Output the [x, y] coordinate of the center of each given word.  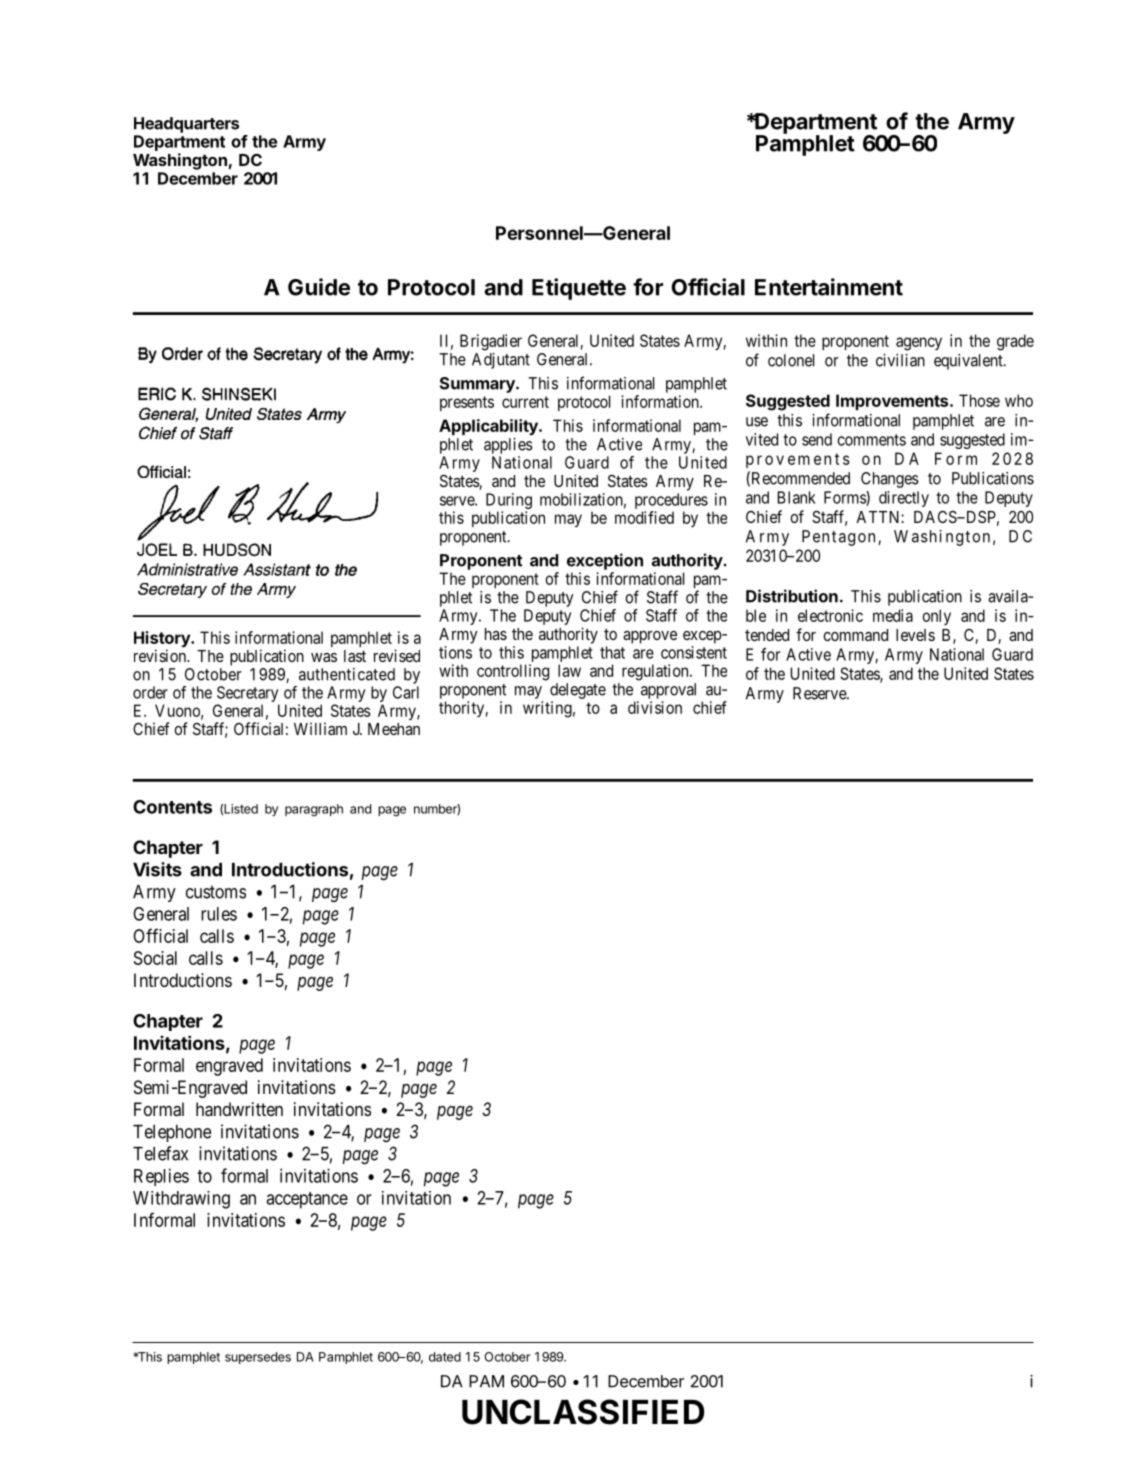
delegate [578, 691]
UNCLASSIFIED [583, 1412]
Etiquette [579, 289]
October [508, 1357]
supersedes [258, 1358]
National [957, 654]
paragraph [314, 810]
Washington [180, 161]
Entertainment [829, 287]
